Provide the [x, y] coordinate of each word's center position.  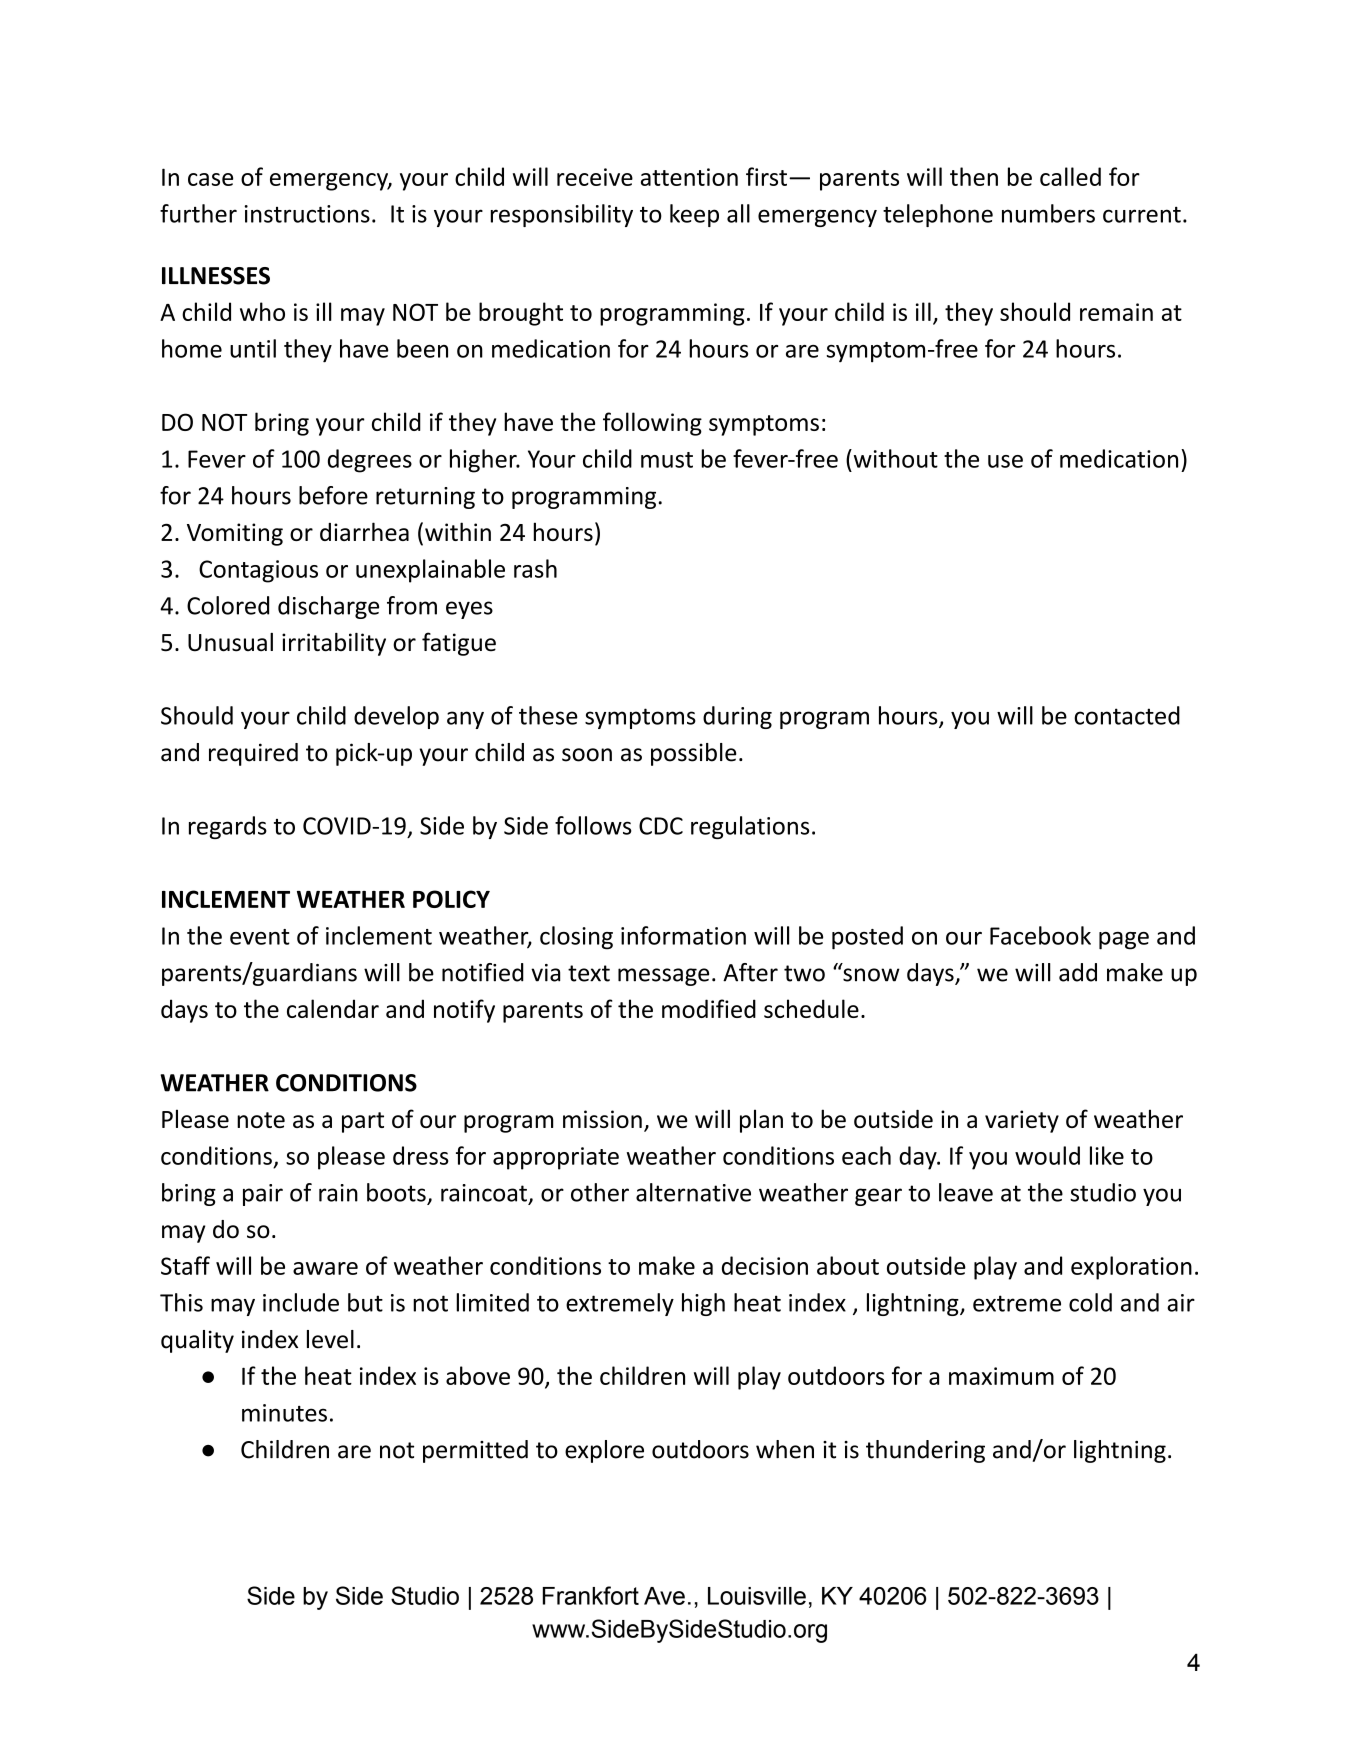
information [683, 935]
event [260, 937]
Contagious [258, 571]
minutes [284, 1413]
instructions [307, 214]
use [1005, 461]
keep [694, 215]
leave [966, 1192]
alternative [693, 1192]
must [667, 460]
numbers [1048, 213]
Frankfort [591, 1595]
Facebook [1040, 935]
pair [263, 1195]
